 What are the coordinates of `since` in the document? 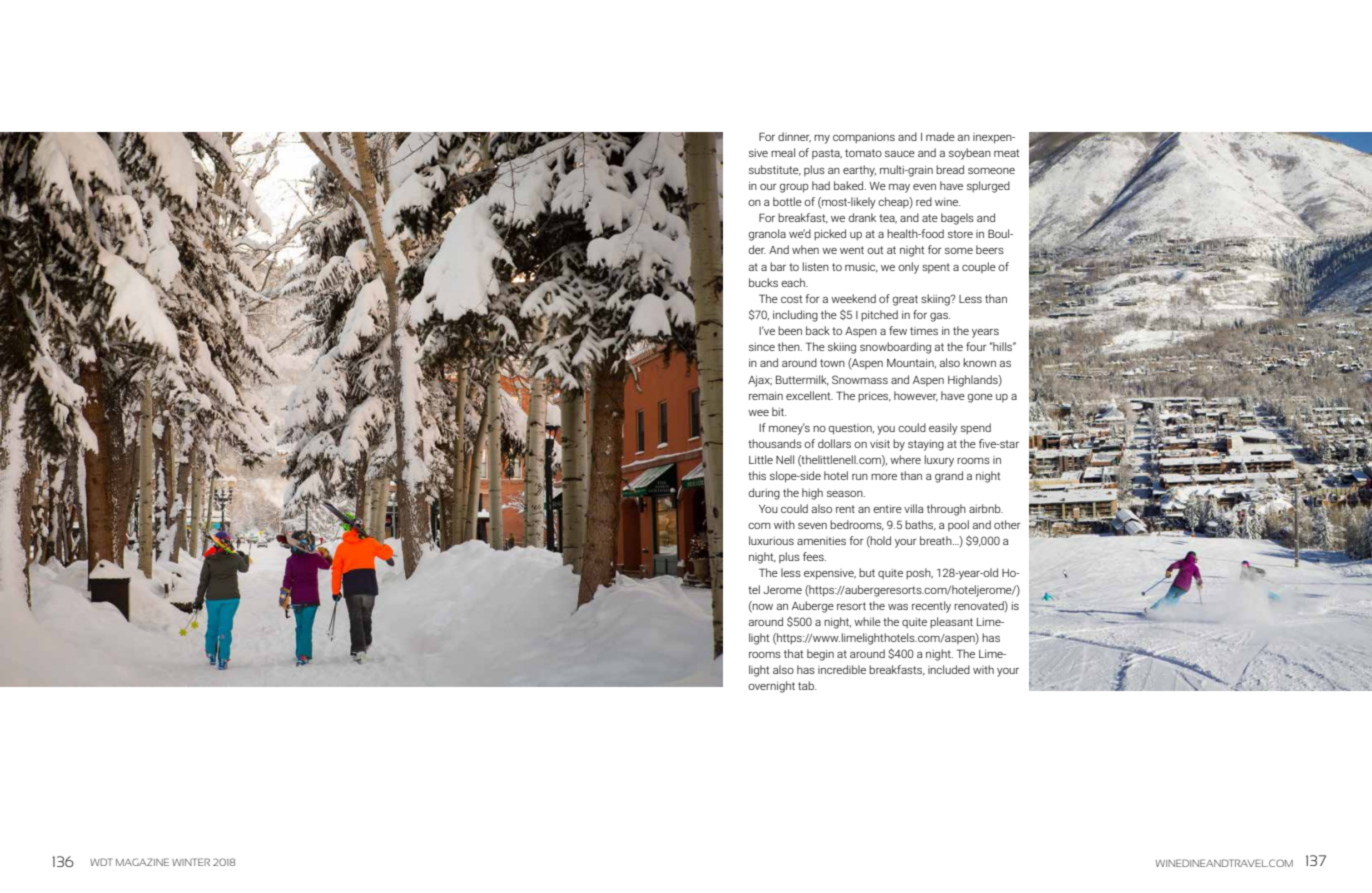 It's located at (762, 347).
